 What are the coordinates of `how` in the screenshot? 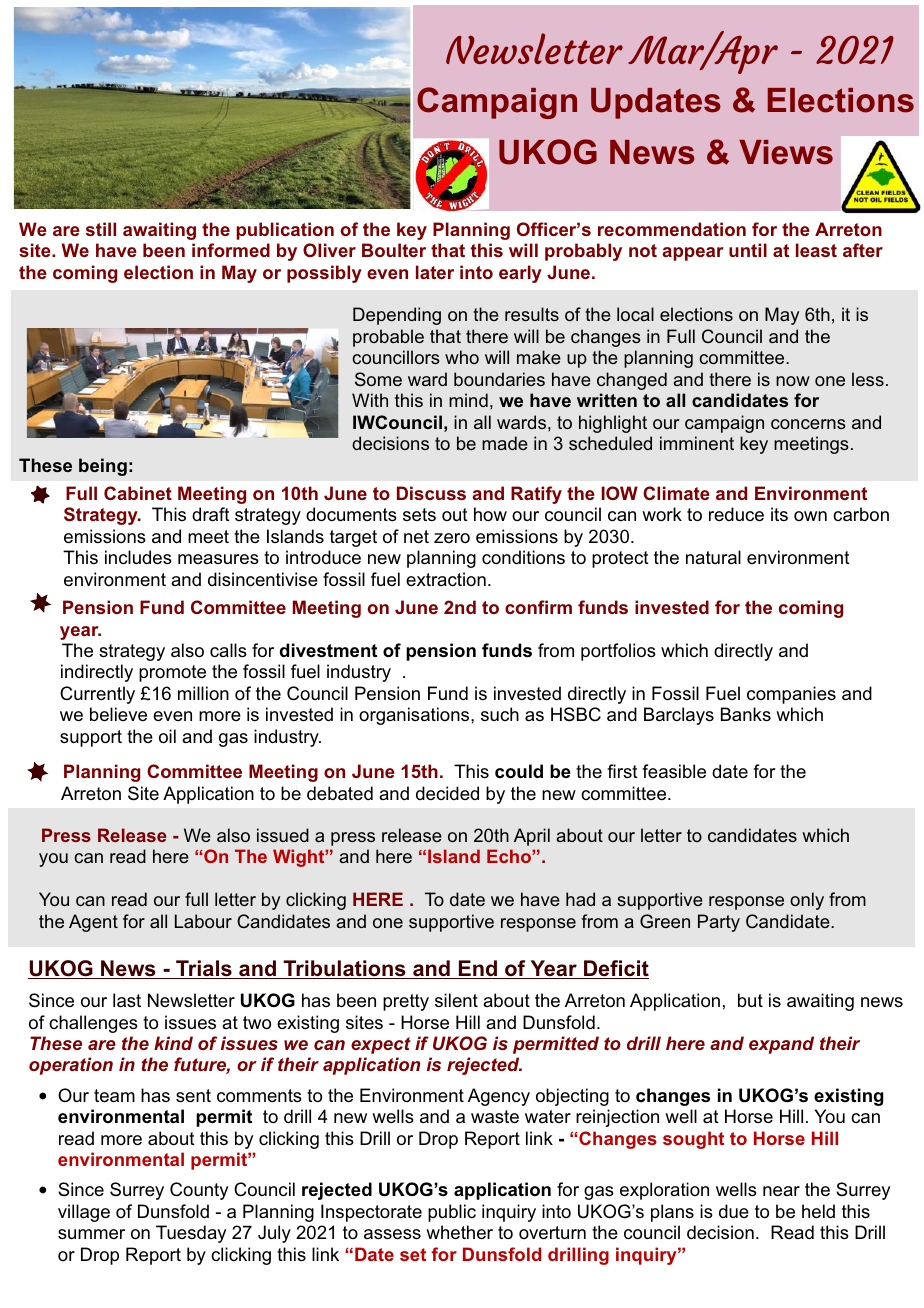 It's located at (490, 514).
